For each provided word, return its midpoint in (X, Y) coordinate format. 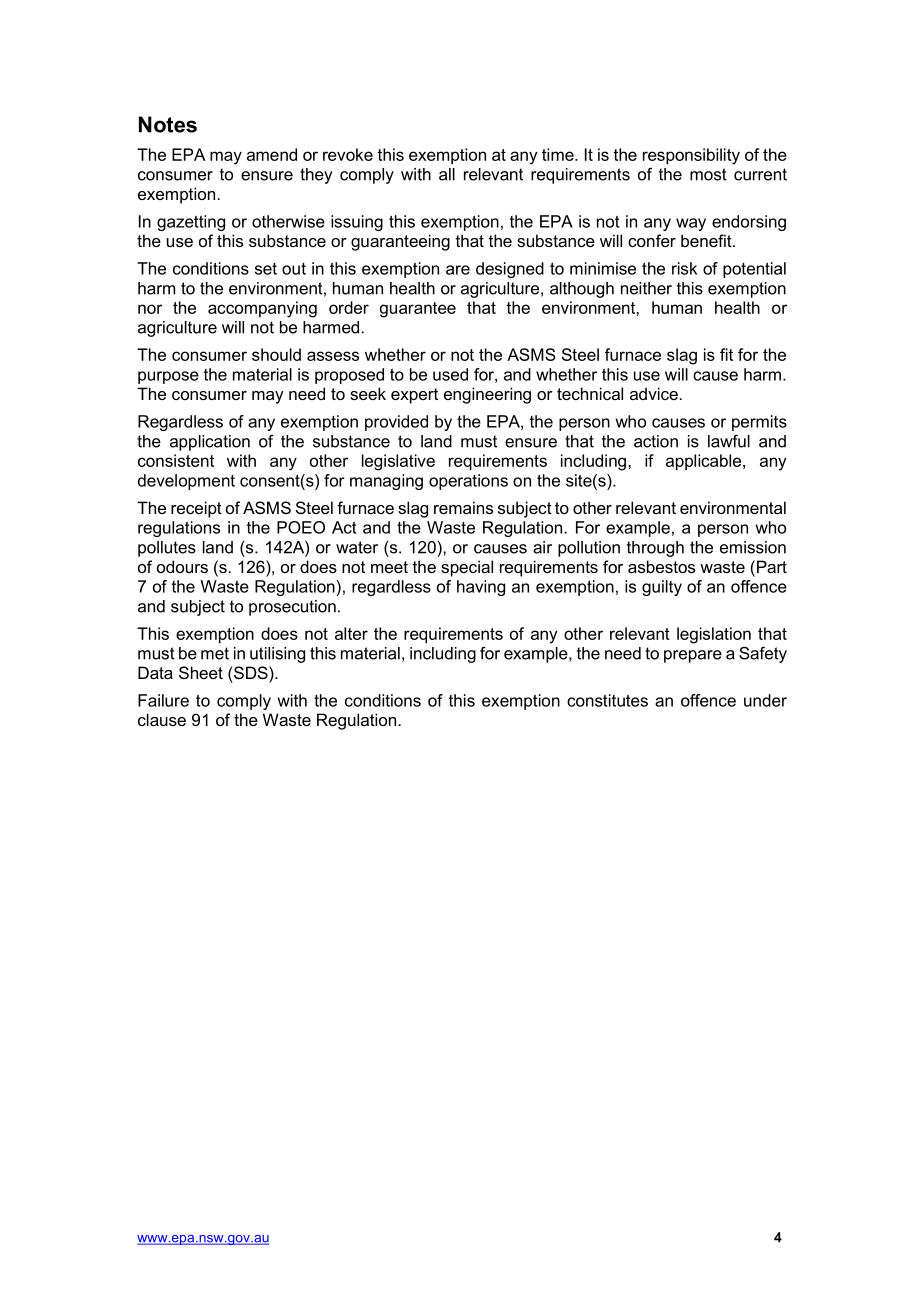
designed (510, 270)
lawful (729, 441)
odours (182, 566)
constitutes (607, 700)
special (467, 568)
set (266, 269)
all (447, 174)
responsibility (691, 156)
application (210, 443)
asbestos (661, 566)
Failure (163, 700)
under (765, 700)
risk (684, 268)
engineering (487, 395)
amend (272, 154)
